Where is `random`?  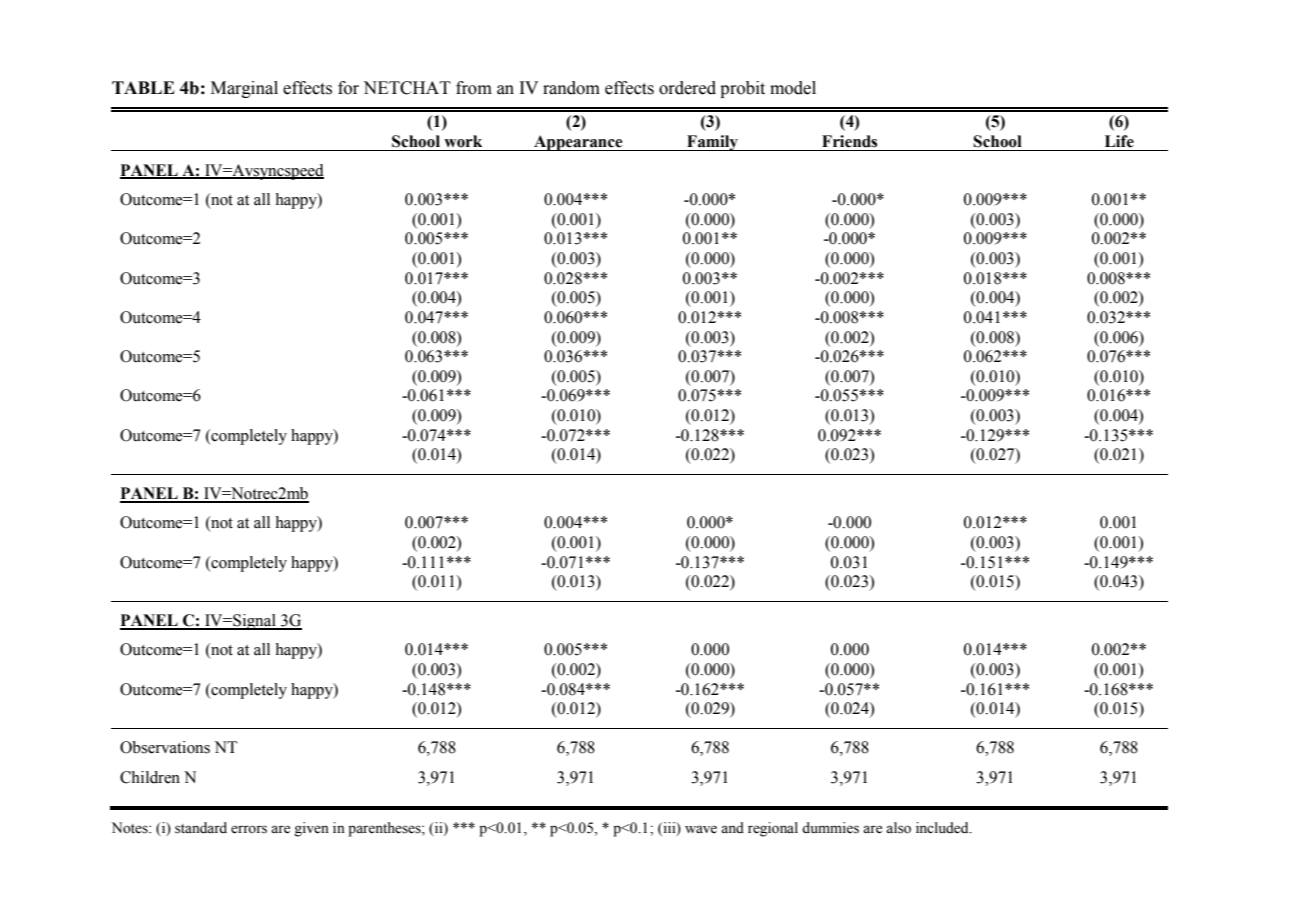
random is located at coordinates (571, 88).
